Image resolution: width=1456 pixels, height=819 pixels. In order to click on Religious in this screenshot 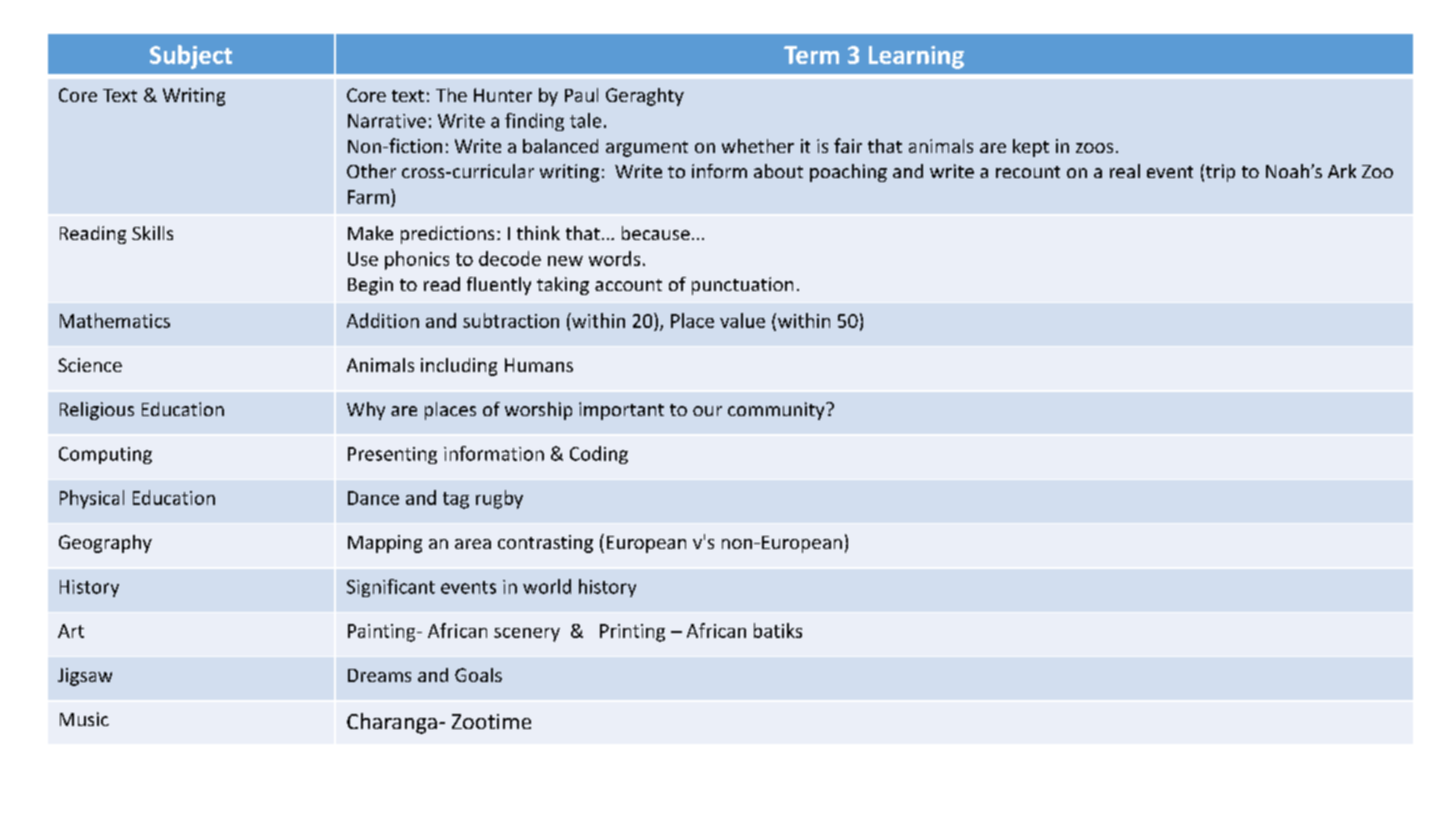, I will do `click(97, 411)`.
